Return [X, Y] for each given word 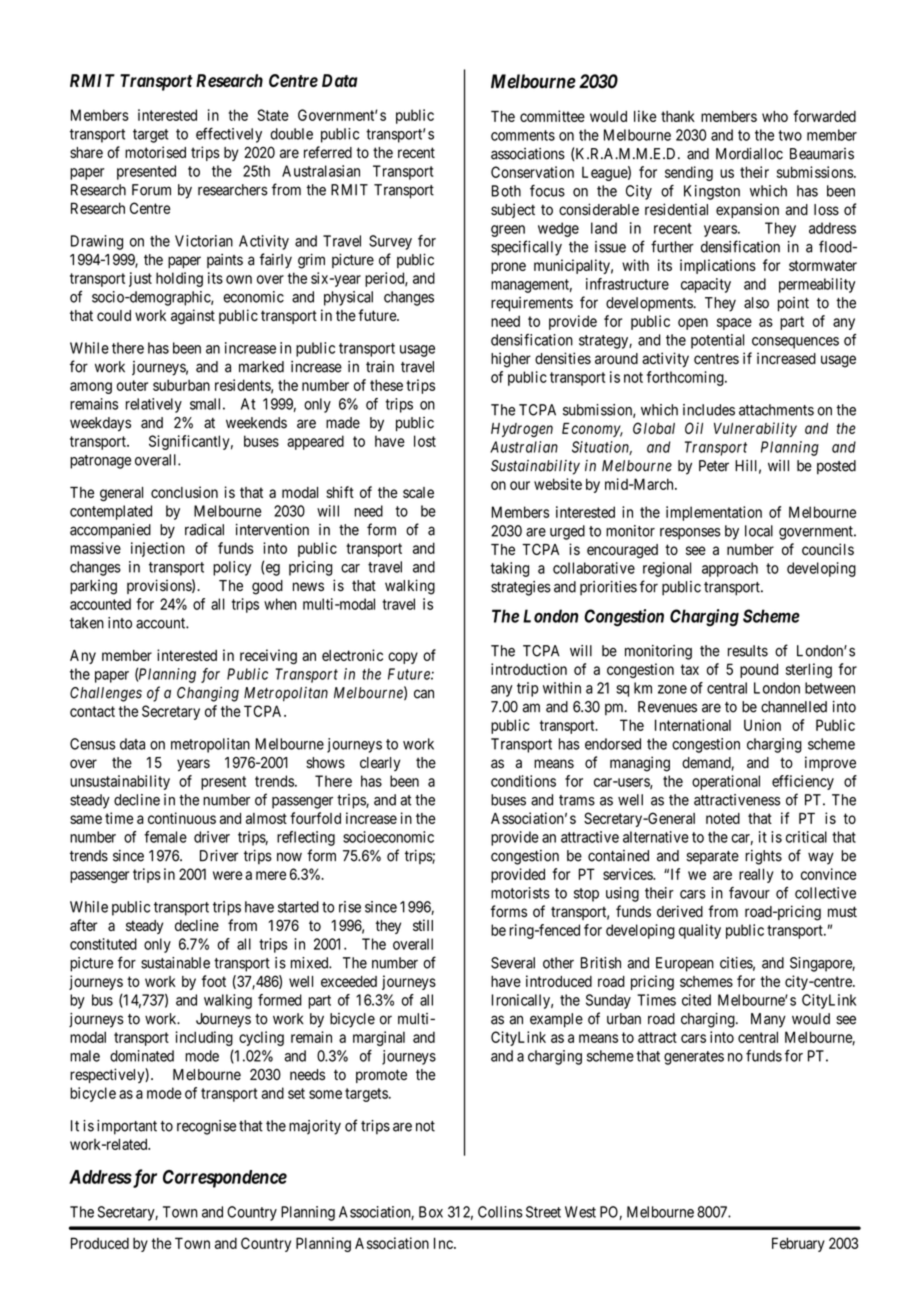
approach [730, 569]
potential [717, 341]
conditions [523, 781]
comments [523, 135]
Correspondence [225, 1179]
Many [768, 1020]
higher [511, 360]
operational [726, 782]
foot [214, 981]
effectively [229, 135]
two [790, 135]
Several [513, 963]
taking [510, 569]
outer [132, 385]
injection [158, 549]
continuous [182, 818]
